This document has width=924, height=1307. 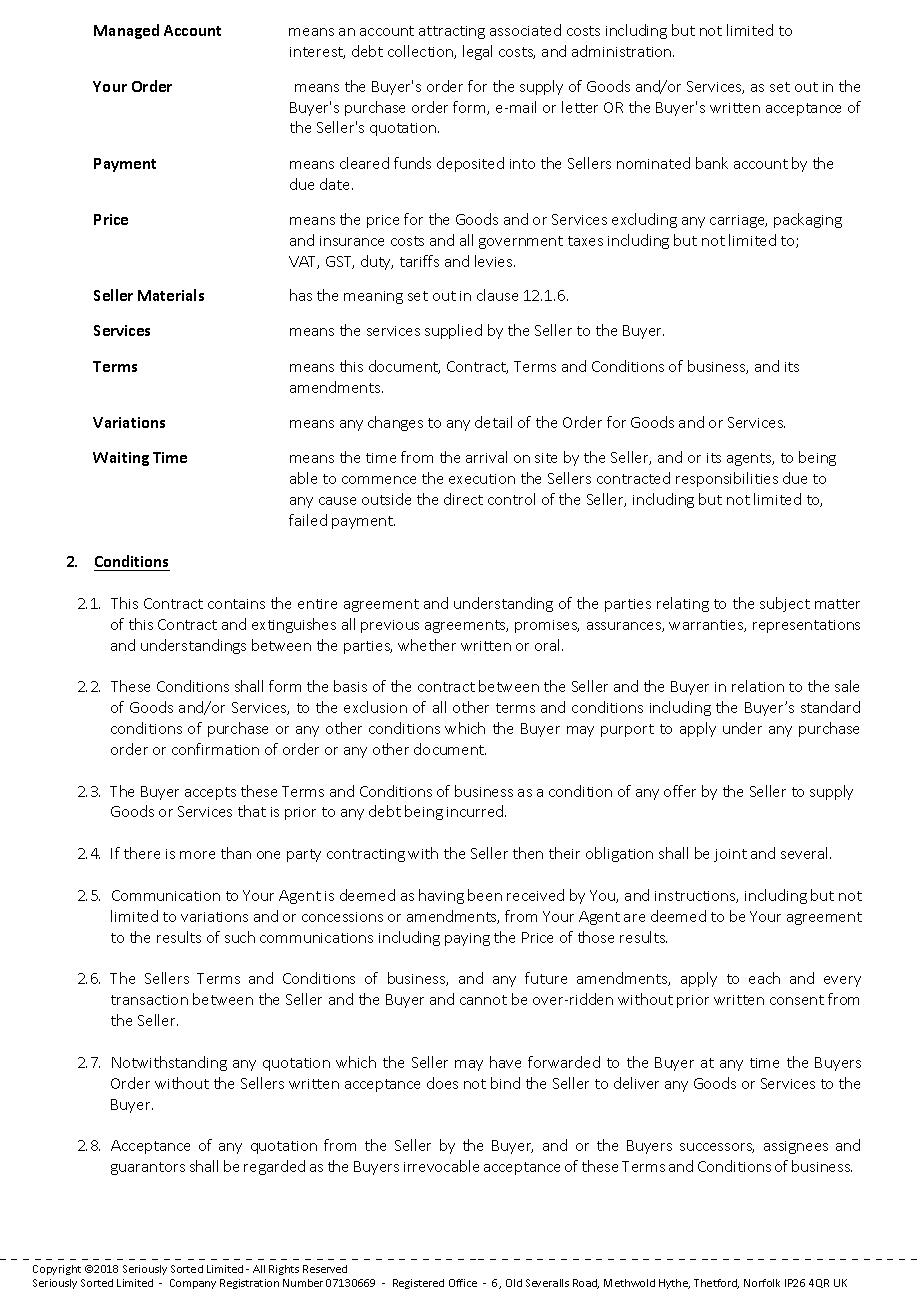 I want to click on transaction, so click(x=149, y=1000).
